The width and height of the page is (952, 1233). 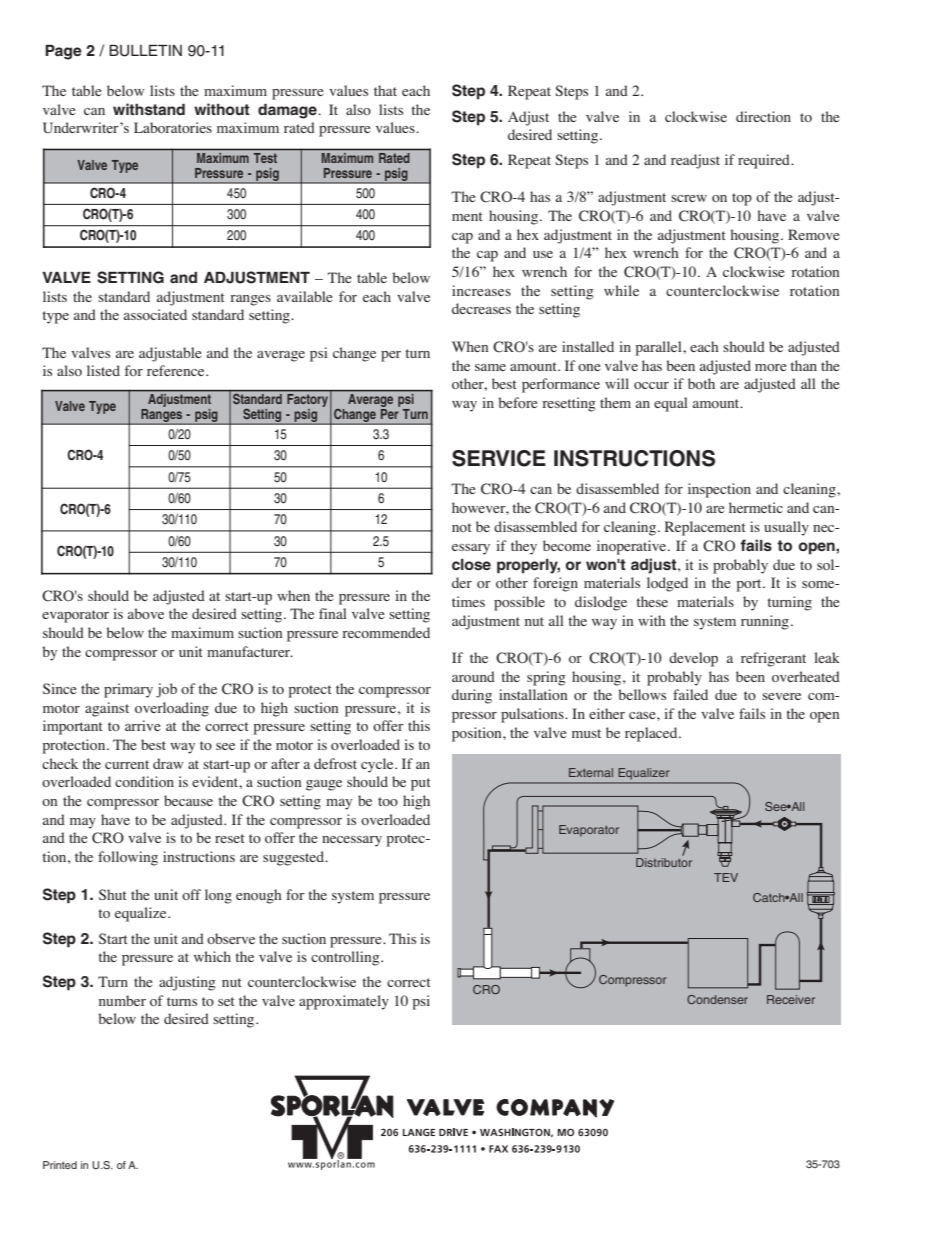 What do you see at coordinates (344, 1002) in the page?
I see `approximately` at bounding box center [344, 1002].
